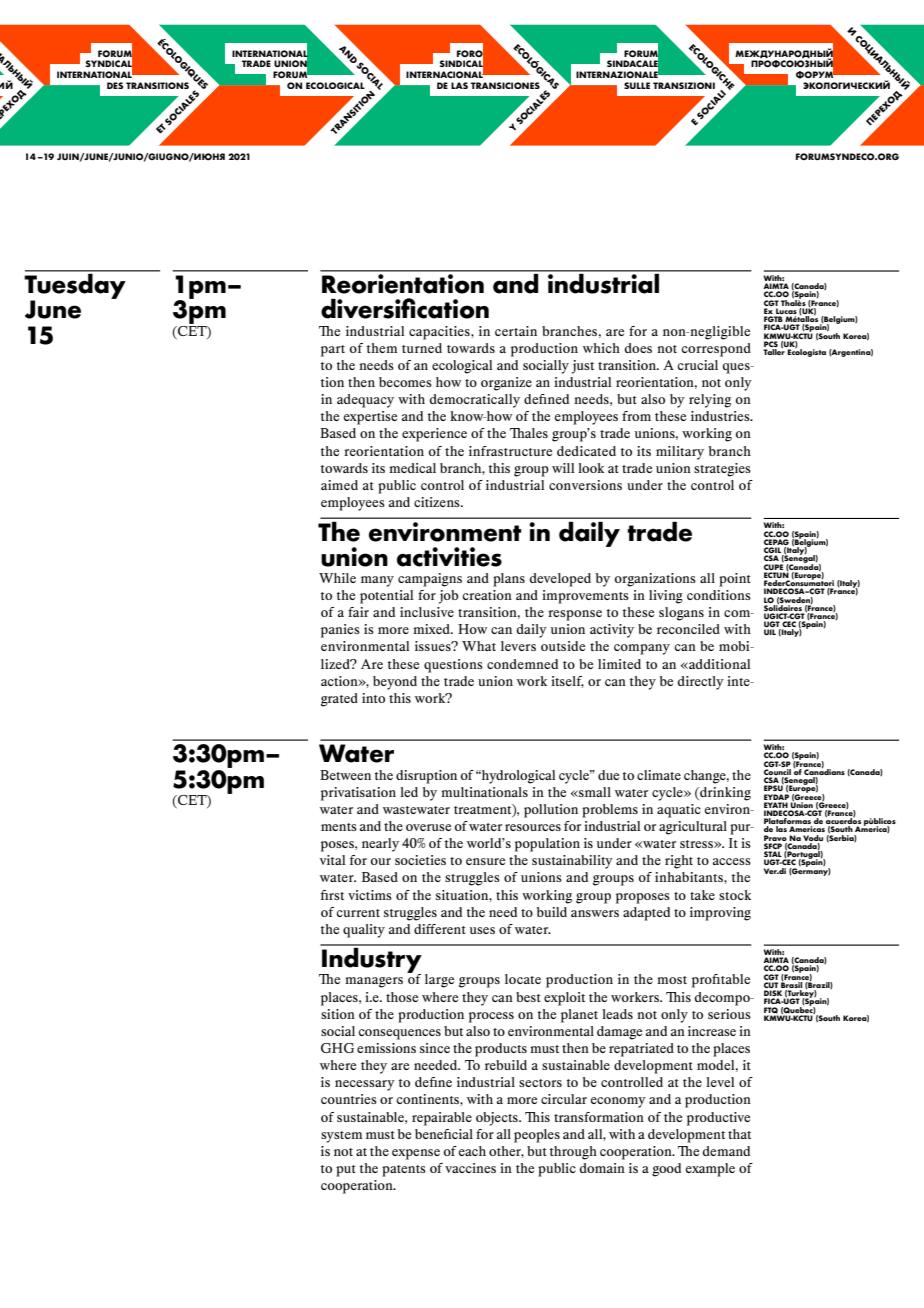 The height and width of the page is (1308, 924). What do you see at coordinates (666, 597) in the page?
I see `living` at bounding box center [666, 597].
